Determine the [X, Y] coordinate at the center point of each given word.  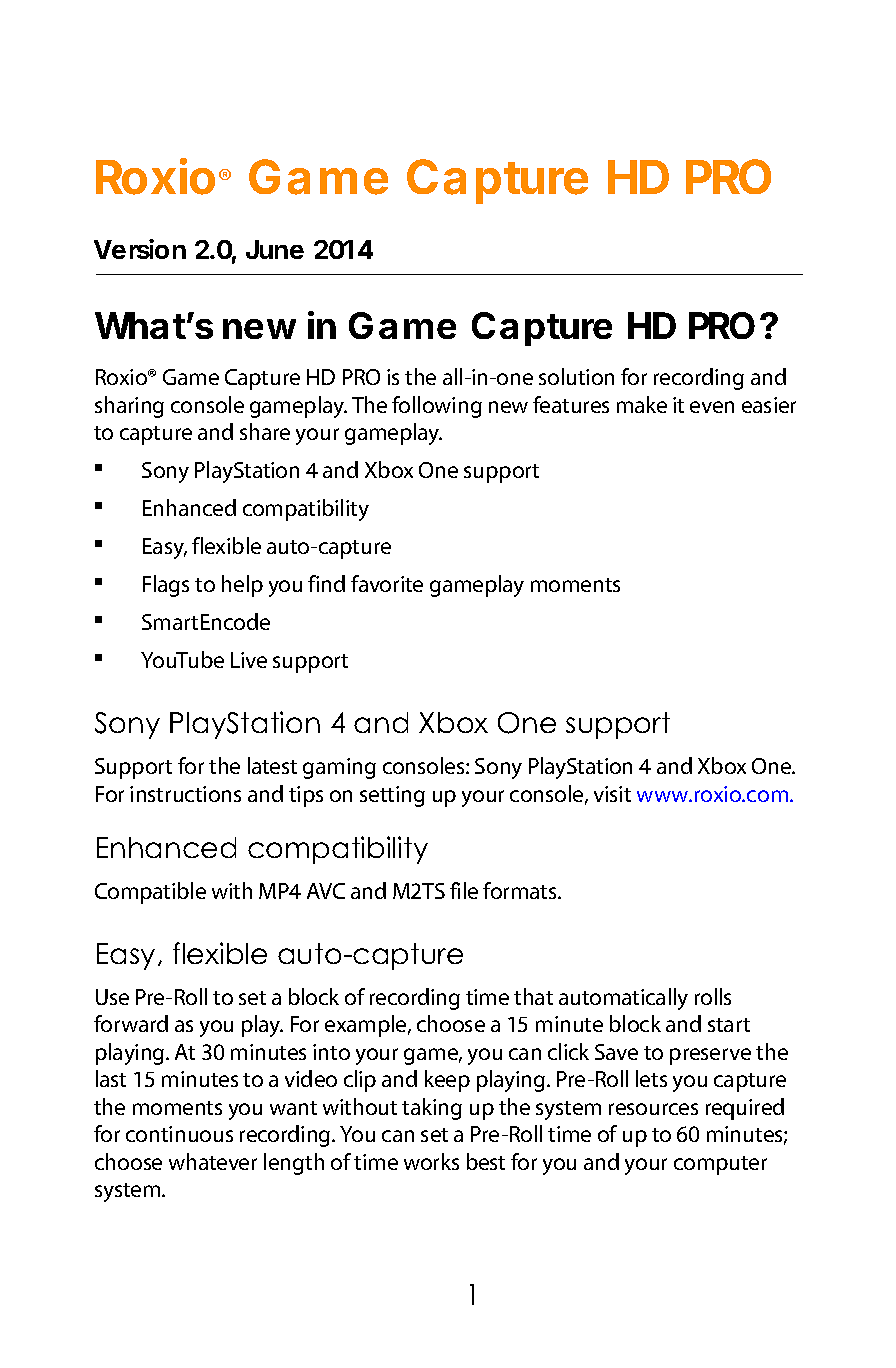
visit [612, 794]
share [265, 431]
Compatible [150, 893]
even [712, 407]
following [437, 407]
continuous [179, 1134]
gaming [339, 768]
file [464, 890]
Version [140, 249]
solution [576, 376]
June [275, 249]
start [729, 1025]
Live [249, 660]
